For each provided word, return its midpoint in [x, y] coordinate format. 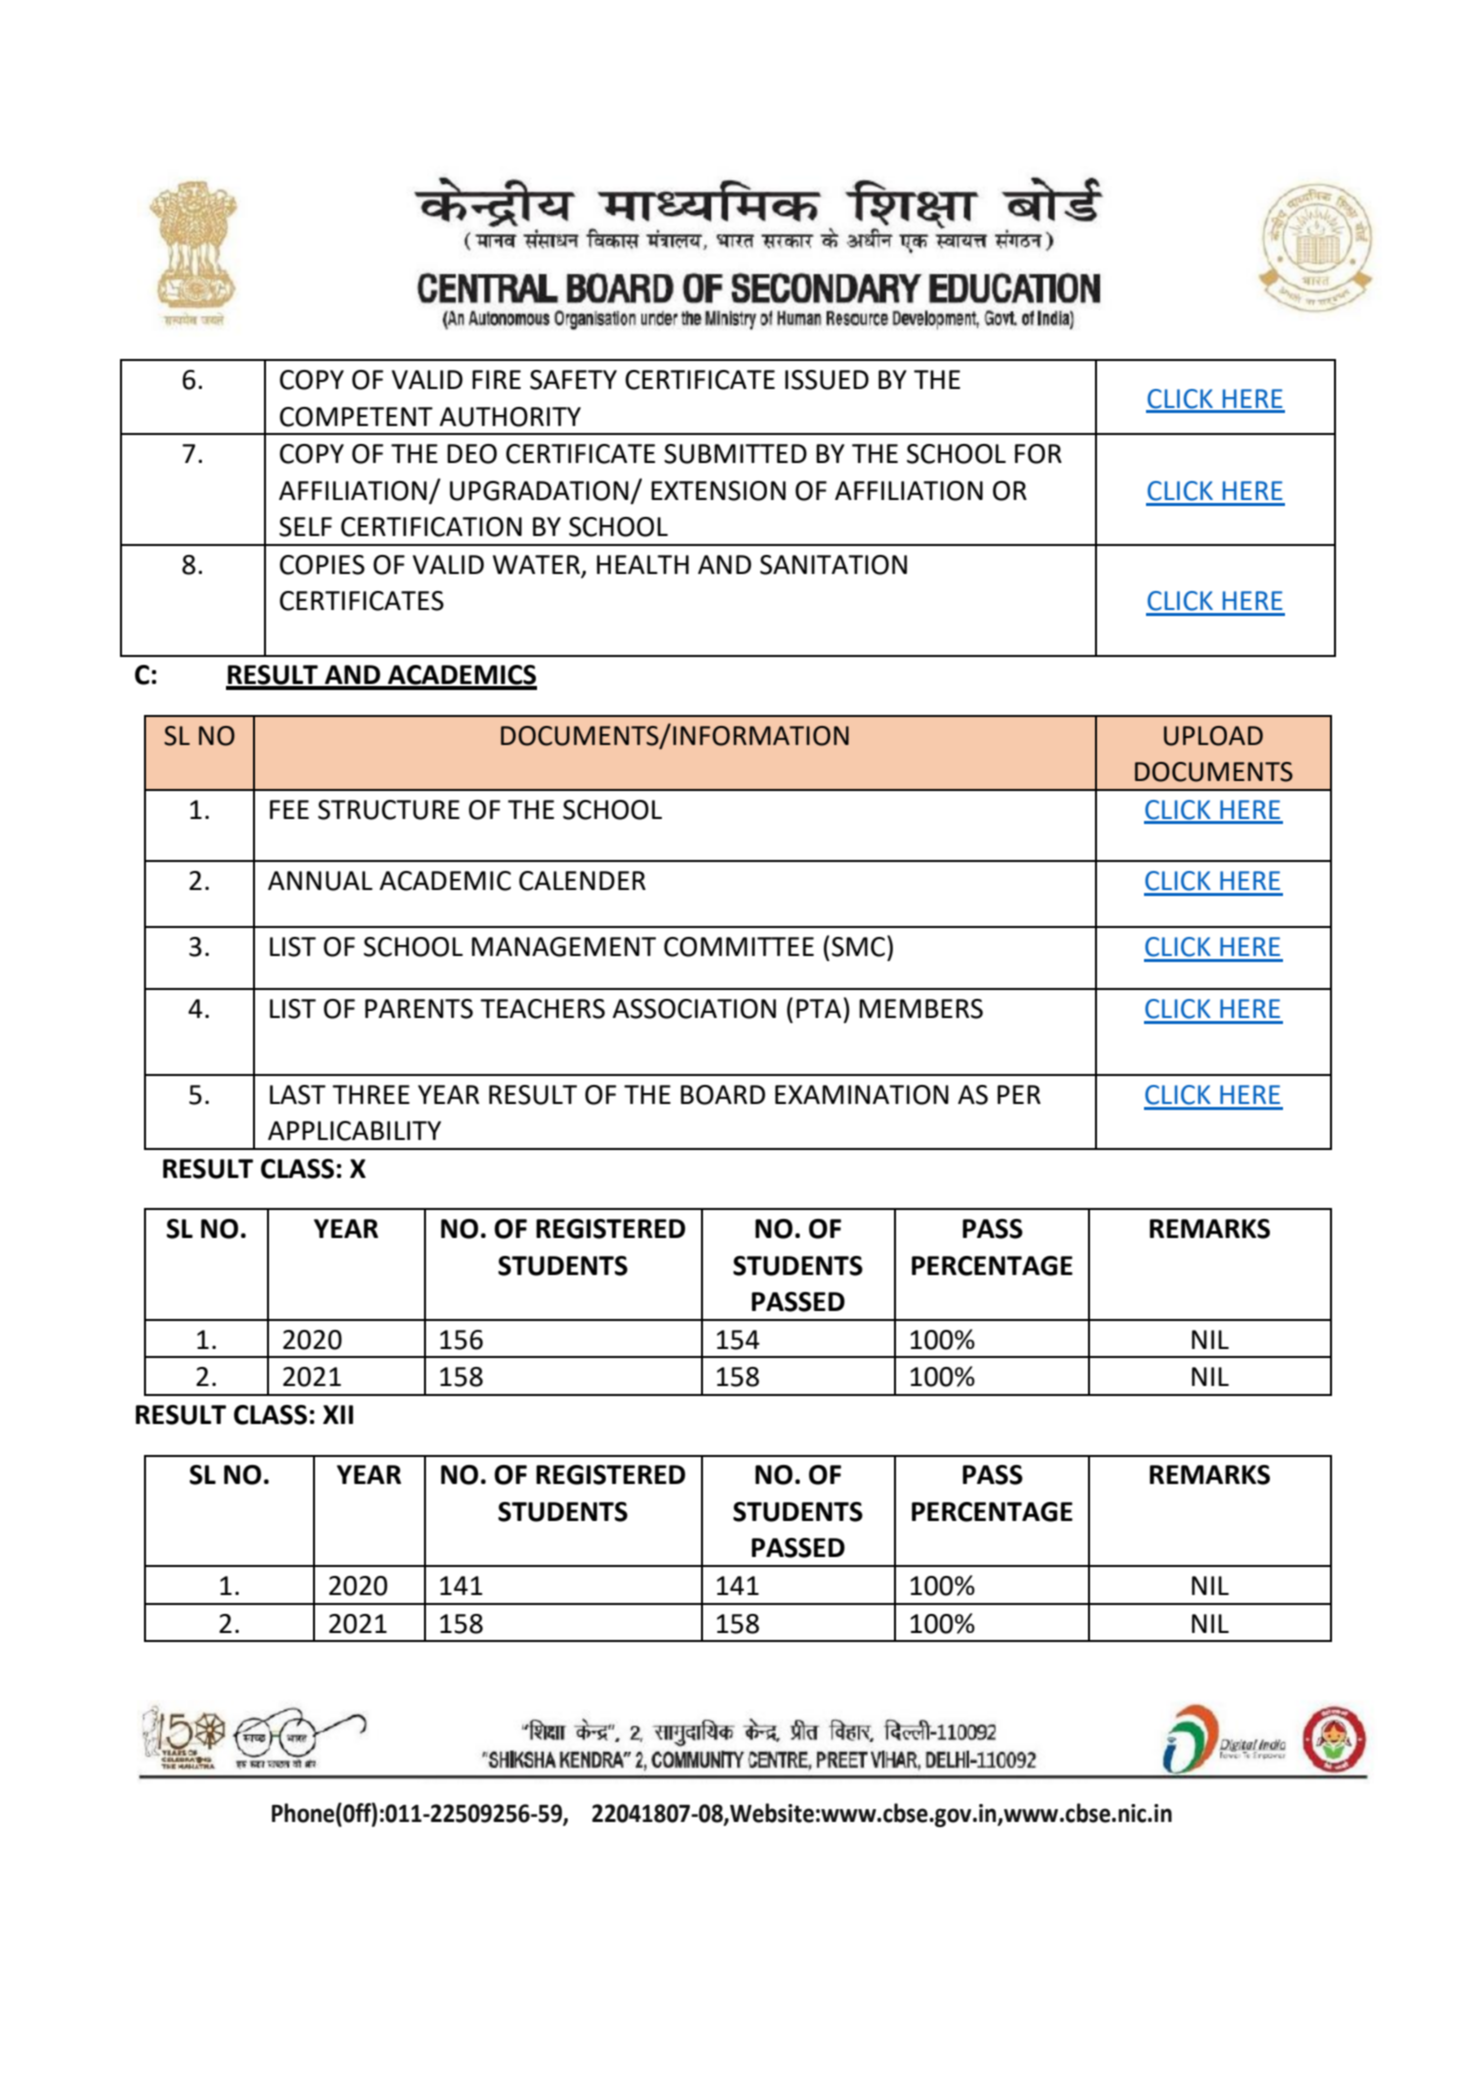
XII [338, 1414]
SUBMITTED [735, 454]
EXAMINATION [862, 1095]
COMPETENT [356, 417]
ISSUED [827, 380]
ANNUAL [320, 881]
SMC [860, 946]
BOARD [723, 1095]
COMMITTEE [739, 947]
